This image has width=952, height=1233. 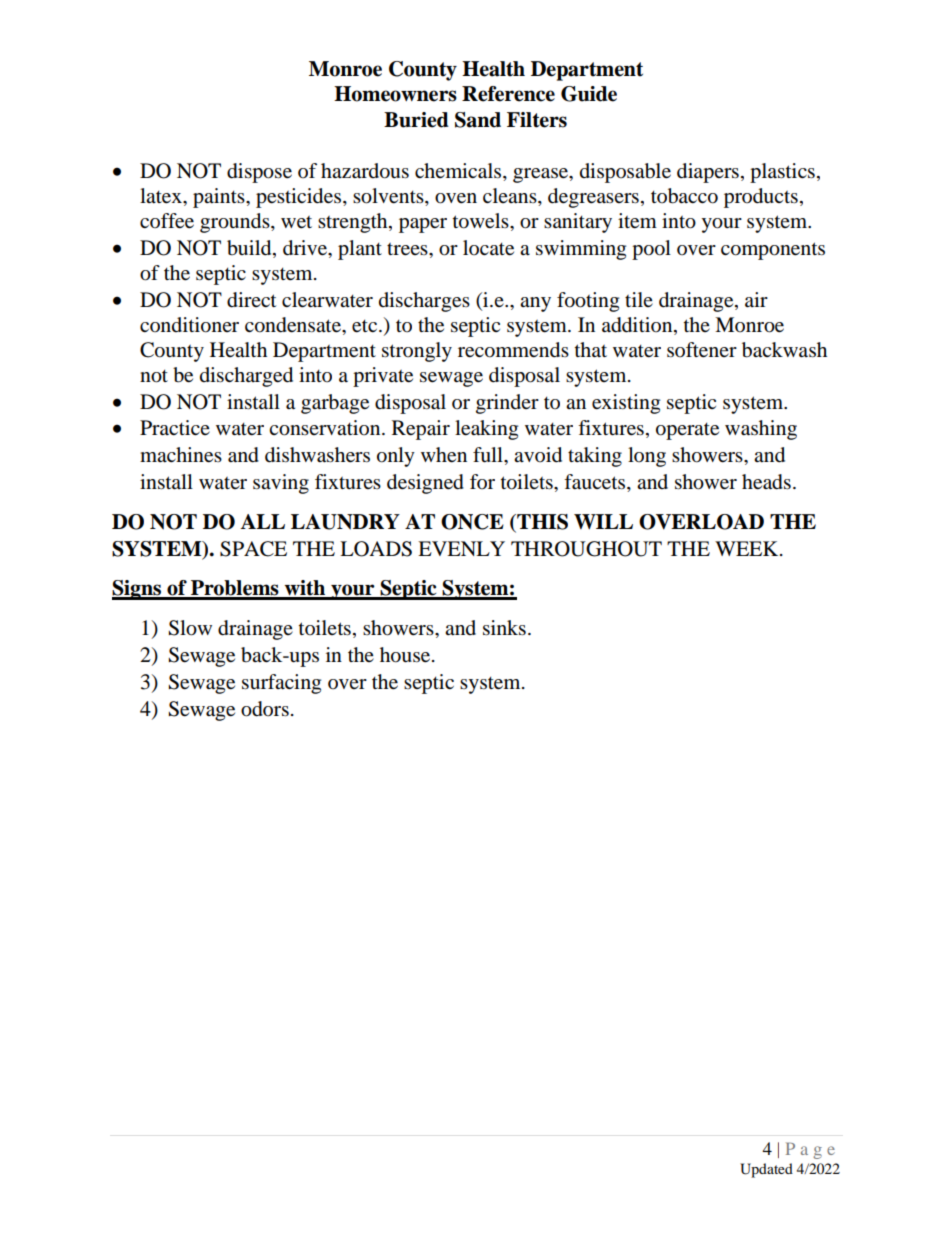 I want to click on machines, so click(x=181, y=455).
